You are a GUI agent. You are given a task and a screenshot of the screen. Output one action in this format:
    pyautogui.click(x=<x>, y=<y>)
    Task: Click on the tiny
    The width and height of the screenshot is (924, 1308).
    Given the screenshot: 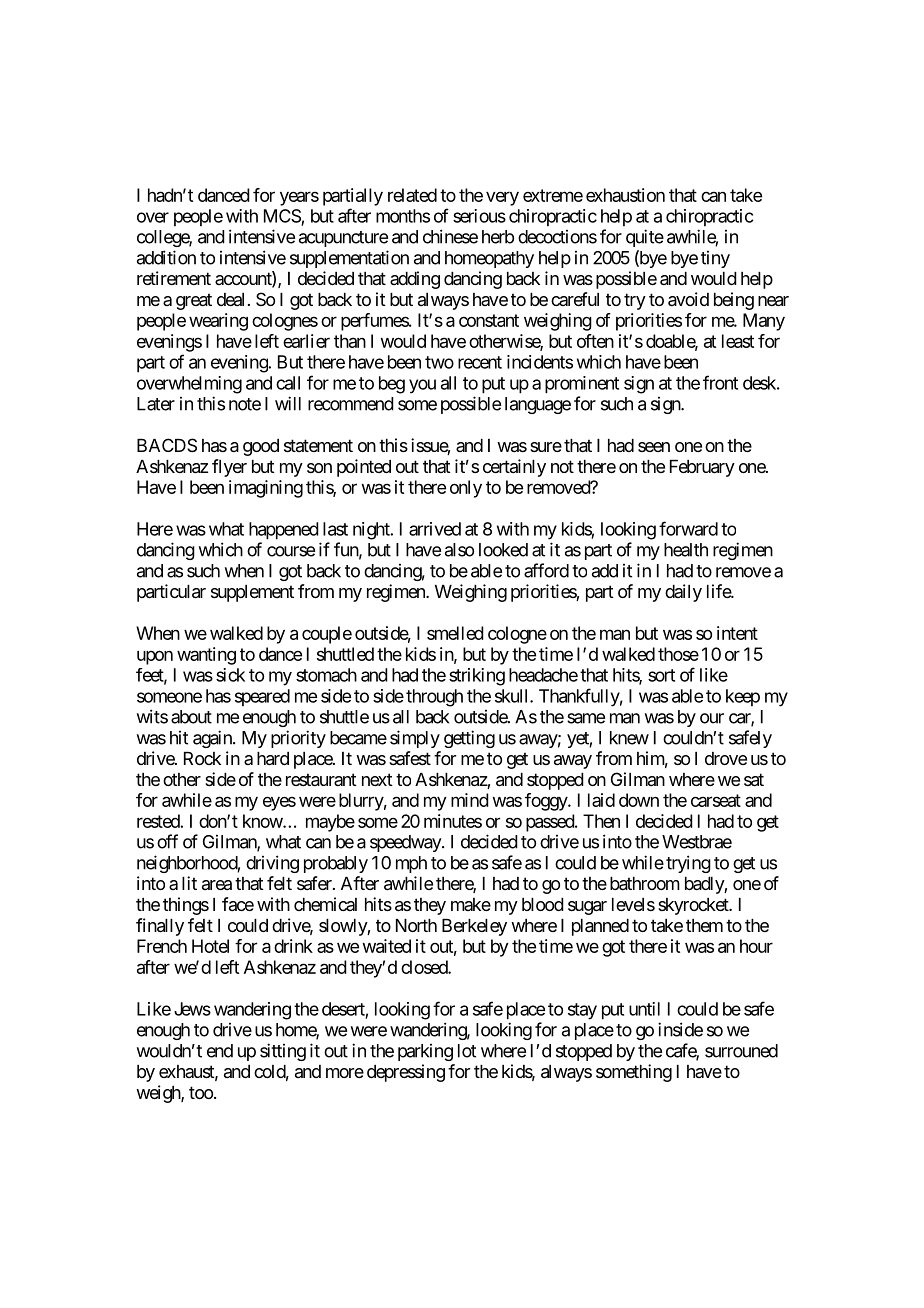 What is the action you would take?
    pyautogui.click(x=715, y=259)
